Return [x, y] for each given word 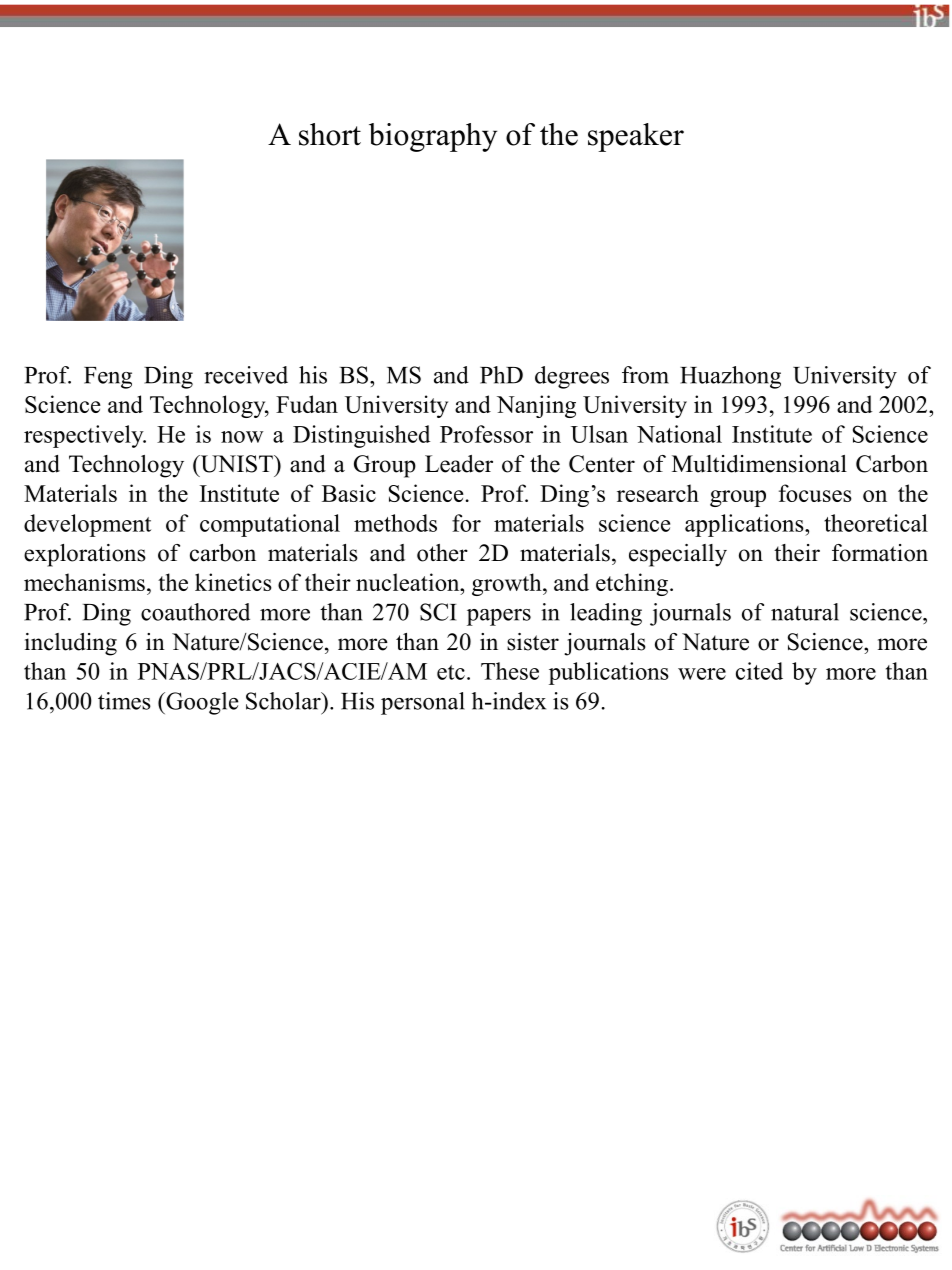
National [679, 434]
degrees [572, 377]
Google [201, 703]
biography [433, 137]
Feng [108, 378]
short [330, 134]
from [645, 375]
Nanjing [536, 406]
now [242, 437]
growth [508, 584]
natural [805, 612]
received [246, 375]
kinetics [233, 582]
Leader [459, 464]
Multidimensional [759, 464]
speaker [636, 137]
